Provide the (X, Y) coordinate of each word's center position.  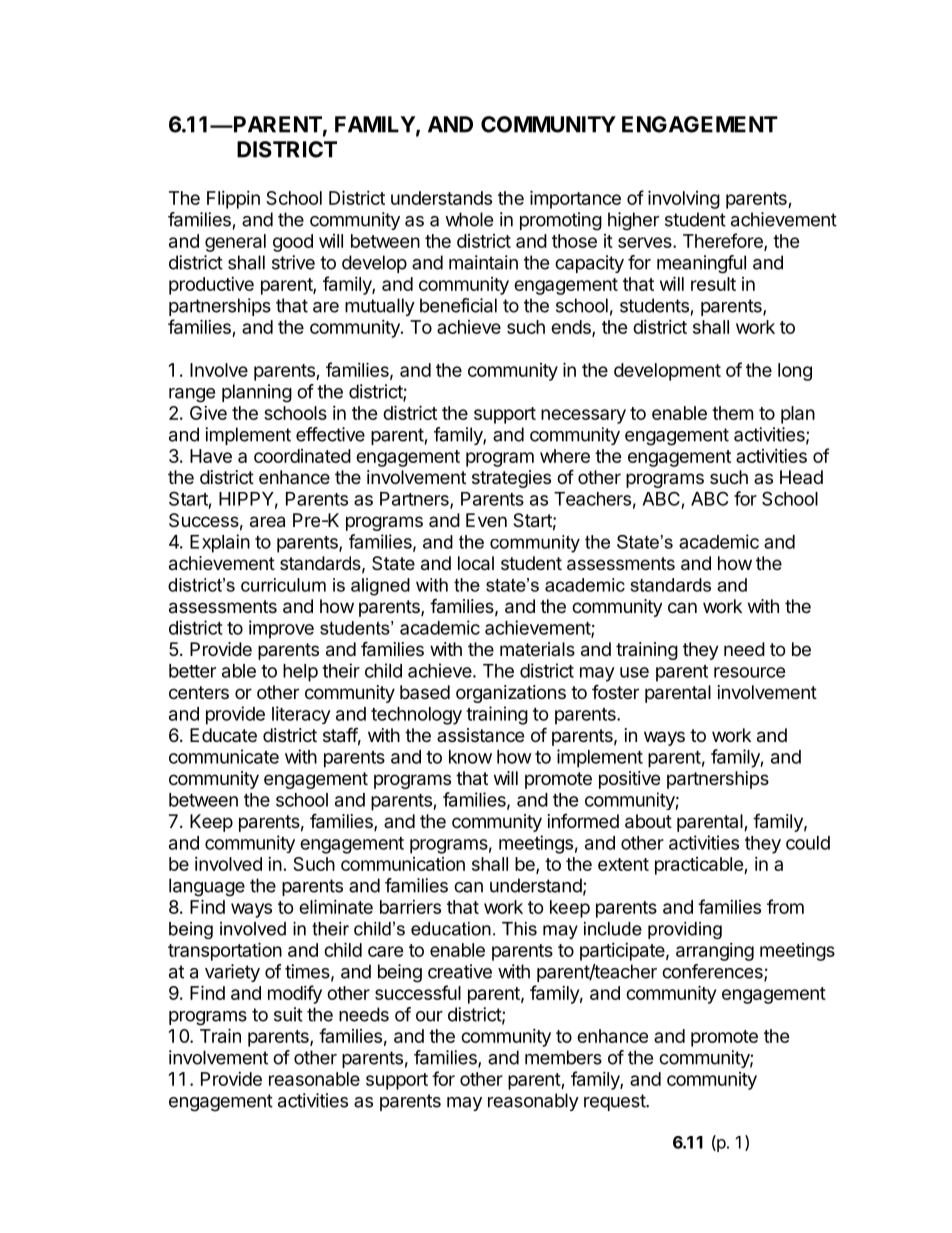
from (785, 906)
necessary (583, 416)
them (732, 413)
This (519, 929)
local (476, 563)
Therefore (724, 241)
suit (288, 1014)
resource (750, 672)
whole (469, 219)
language (207, 887)
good (293, 243)
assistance (480, 735)
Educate (223, 735)
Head (801, 477)
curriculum (283, 585)
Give (208, 413)
